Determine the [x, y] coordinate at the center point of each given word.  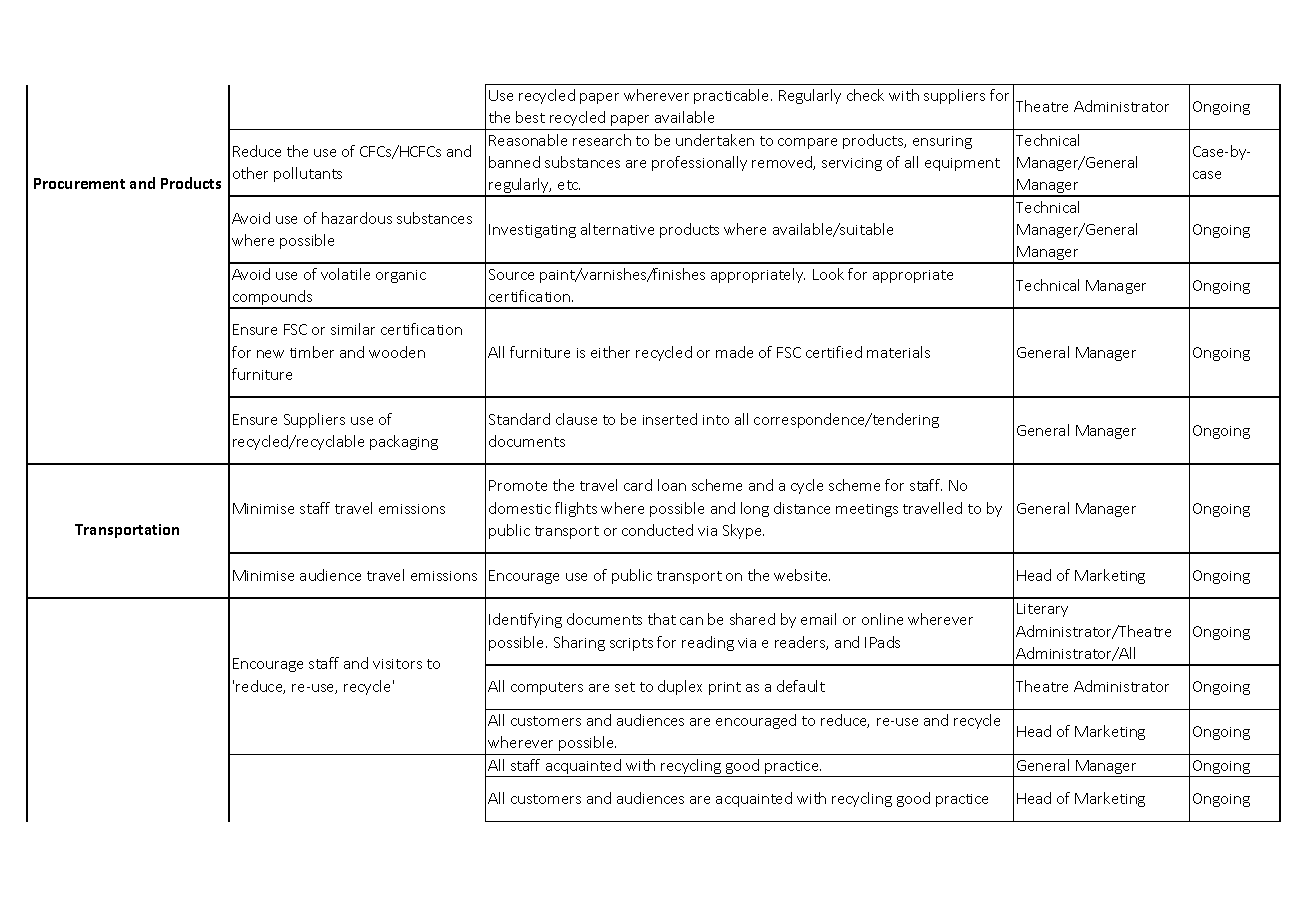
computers [547, 688]
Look [828, 274]
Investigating [532, 231]
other [250, 173]
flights [576, 509]
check [865, 95]
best [530, 117]
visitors [397, 664]
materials [898, 352]
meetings [867, 510]
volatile [345, 274]
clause [576, 419]
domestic [520, 508]
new [270, 354]
